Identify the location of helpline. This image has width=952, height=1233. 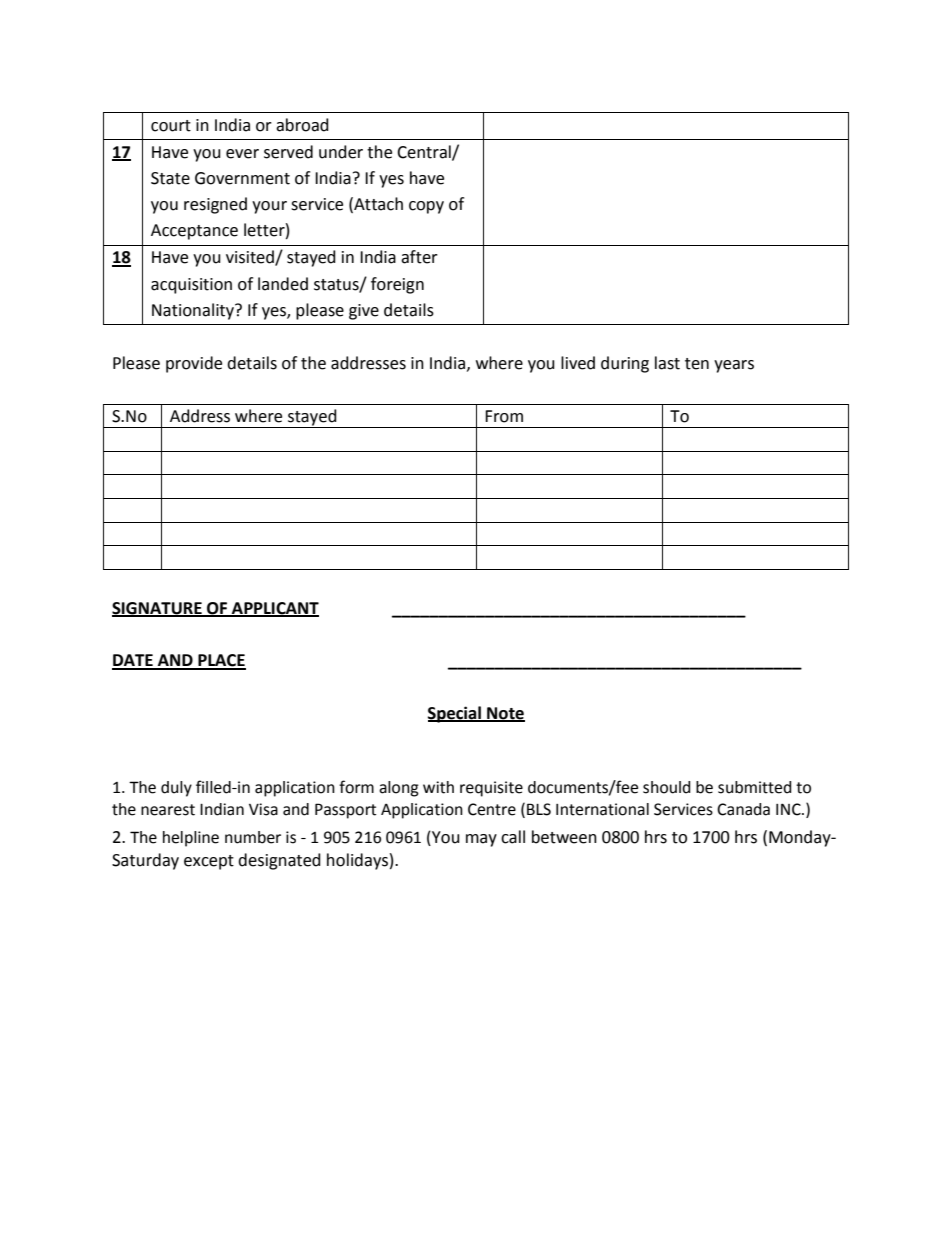
(191, 839).
